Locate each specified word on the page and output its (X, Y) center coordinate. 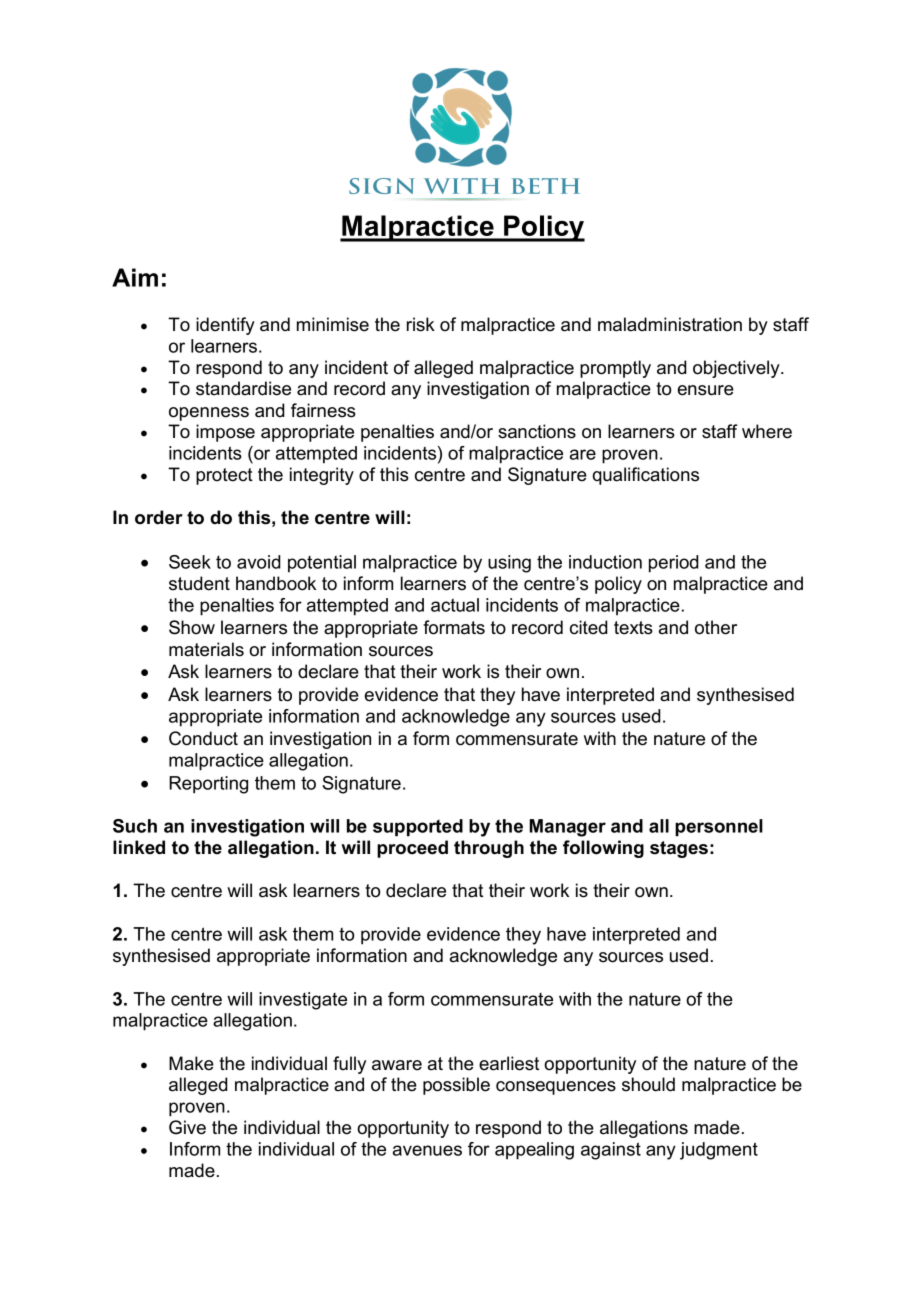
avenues (427, 1150)
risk (421, 324)
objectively (737, 369)
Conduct (203, 738)
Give (187, 1127)
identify (225, 326)
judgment (719, 1151)
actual (455, 605)
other (716, 627)
